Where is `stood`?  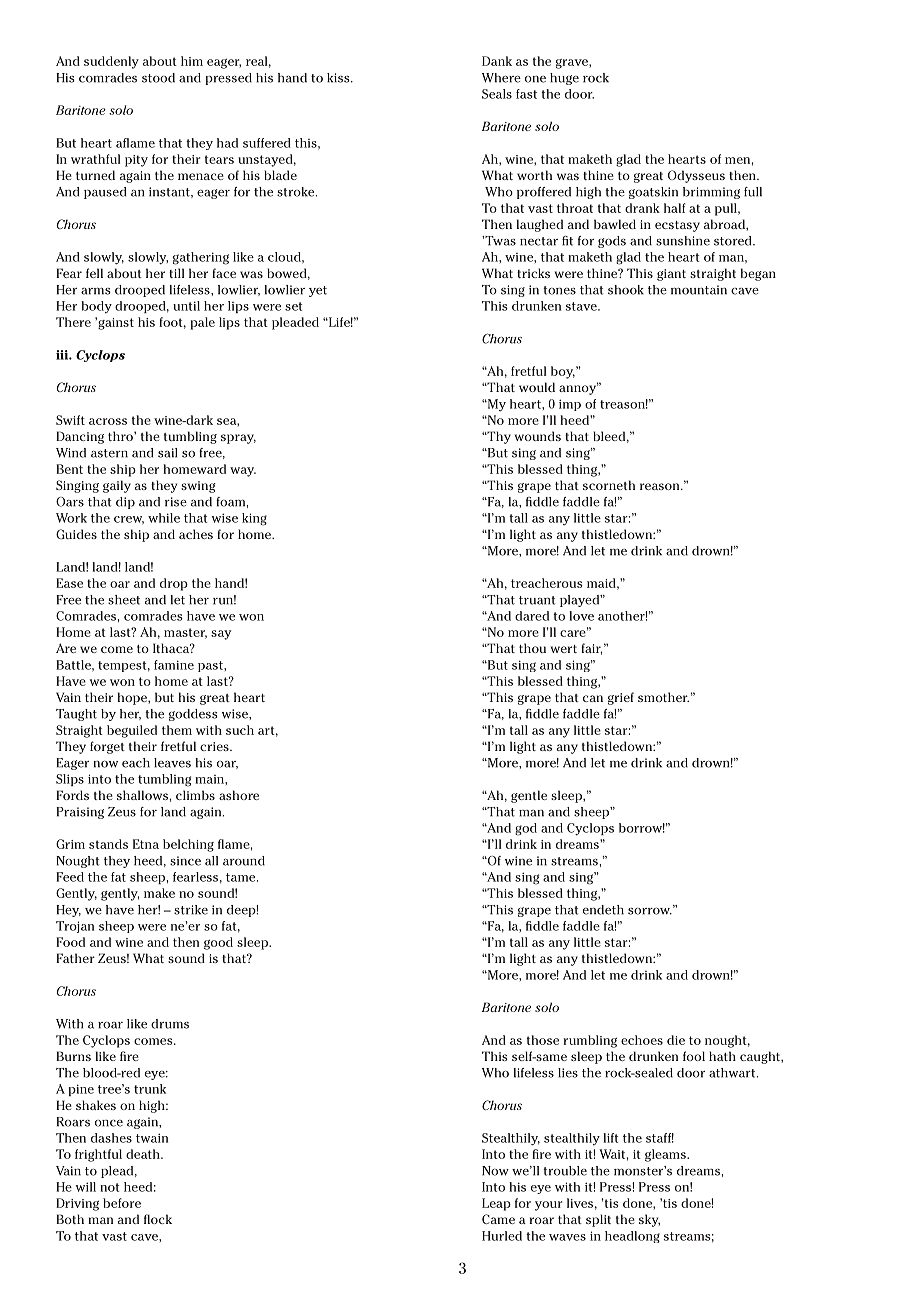
stood is located at coordinates (158, 78).
